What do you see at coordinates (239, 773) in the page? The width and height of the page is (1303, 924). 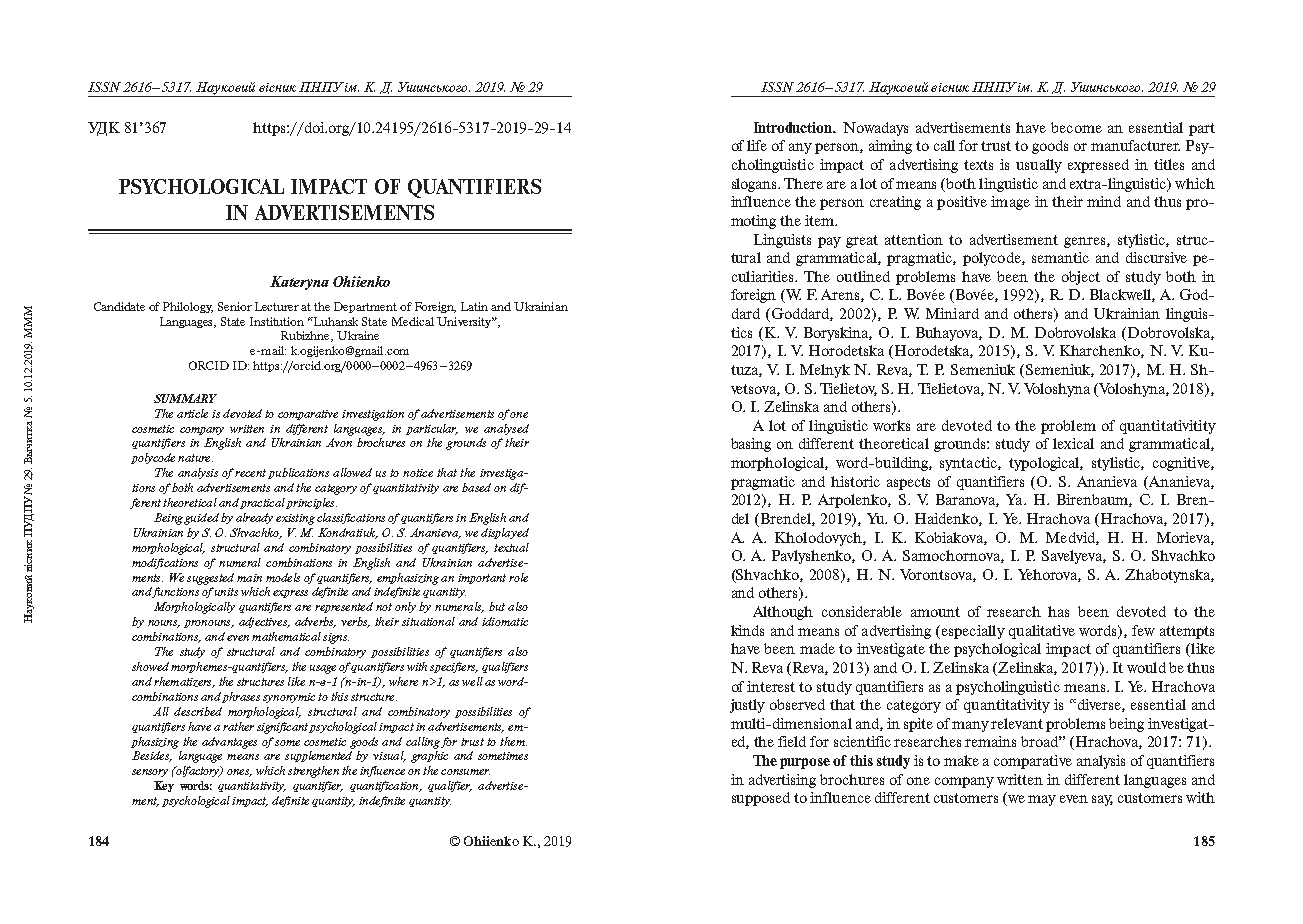 I see `ones` at bounding box center [239, 773].
